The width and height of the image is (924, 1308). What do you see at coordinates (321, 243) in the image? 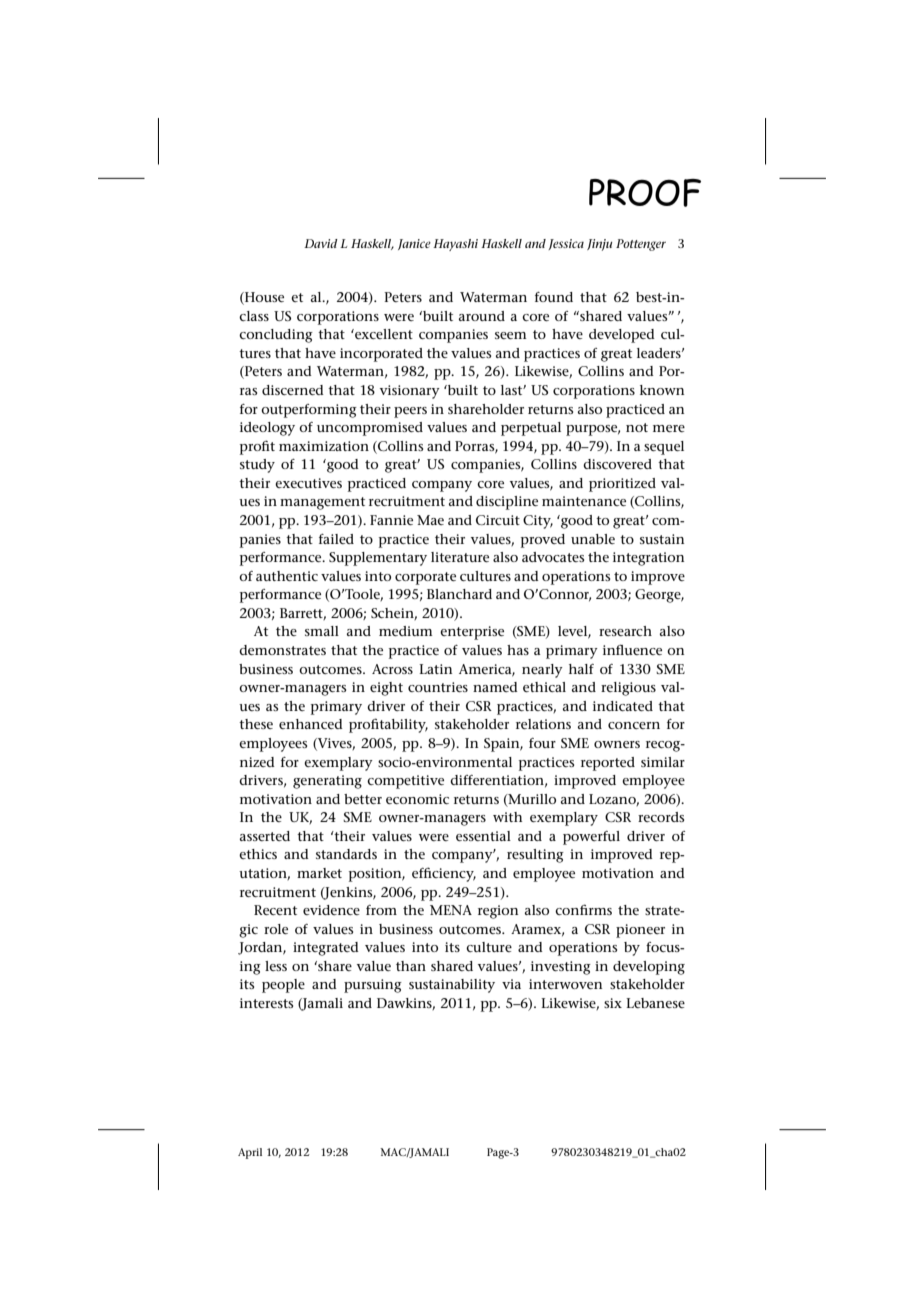
I see `David` at bounding box center [321, 243].
